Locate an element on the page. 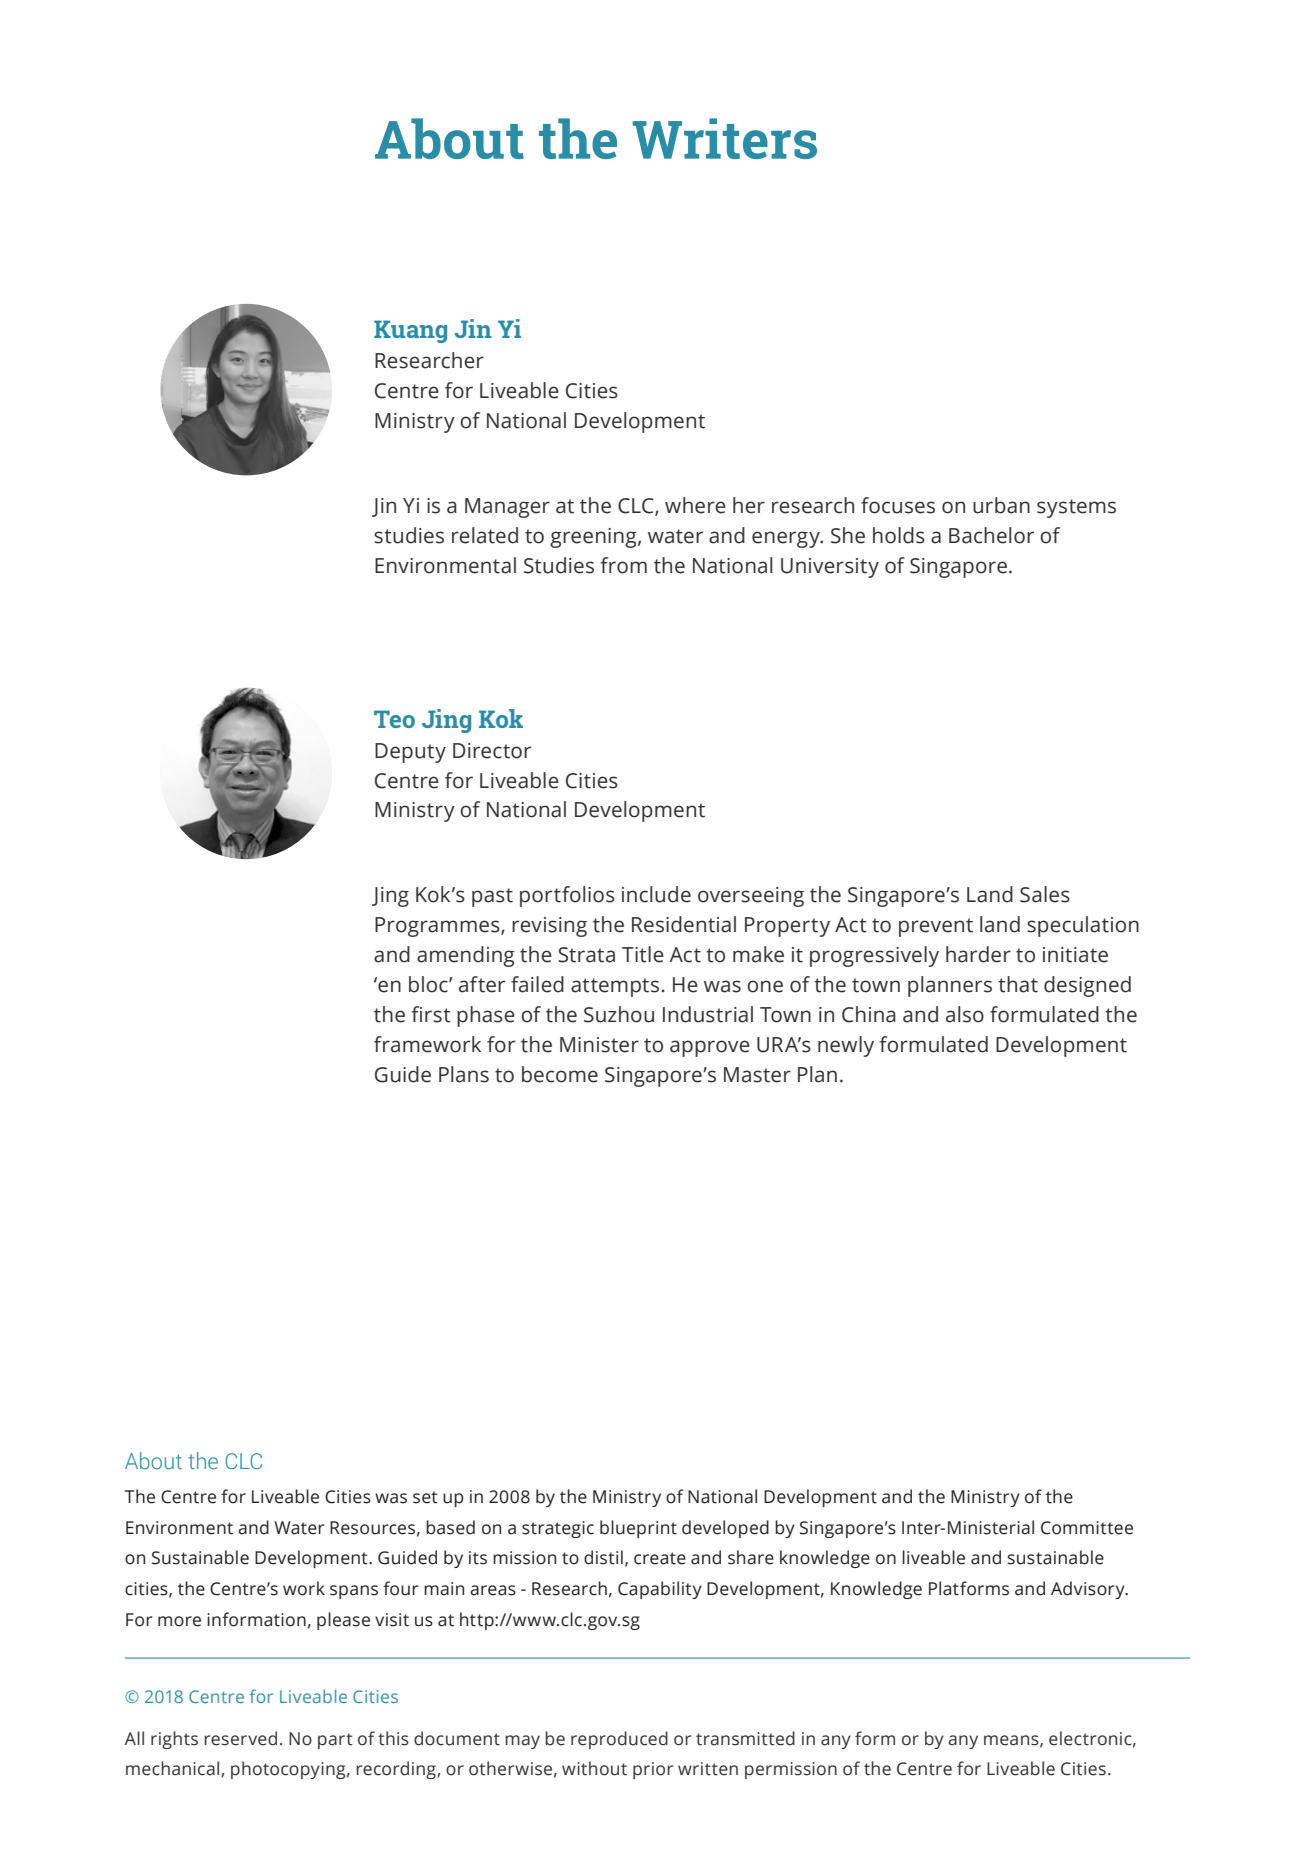 Image resolution: width=1311 pixels, height=1854 pixels. also is located at coordinates (965, 1014).
